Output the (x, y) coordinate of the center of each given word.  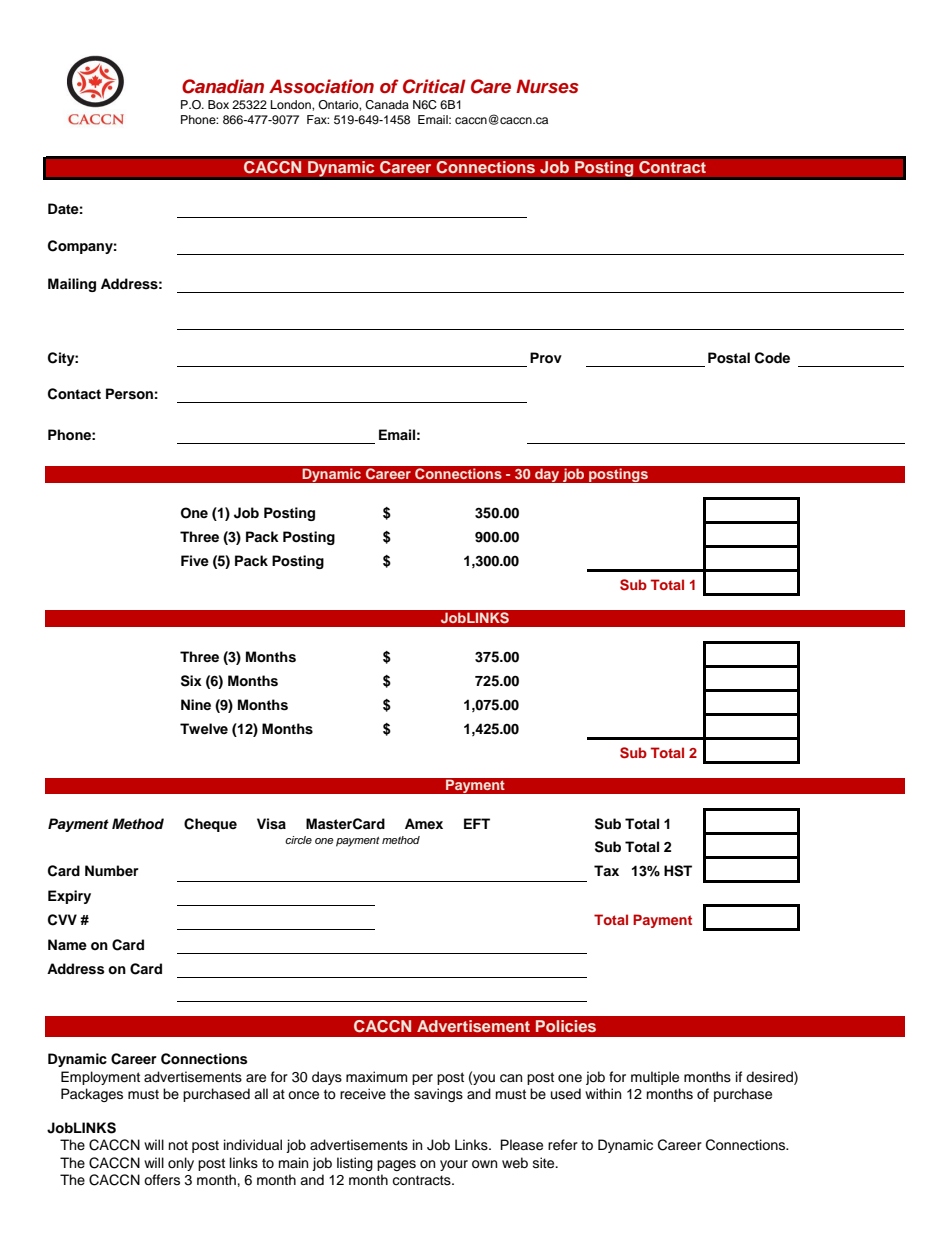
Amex (424, 823)
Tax (606, 870)
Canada (387, 105)
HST (678, 871)
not (178, 1145)
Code (772, 358)
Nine (196, 704)
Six (191, 681)
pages (396, 1165)
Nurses (547, 86)
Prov (546, 357)
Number (112, 870)
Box (218, 104)
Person (129, 394)
